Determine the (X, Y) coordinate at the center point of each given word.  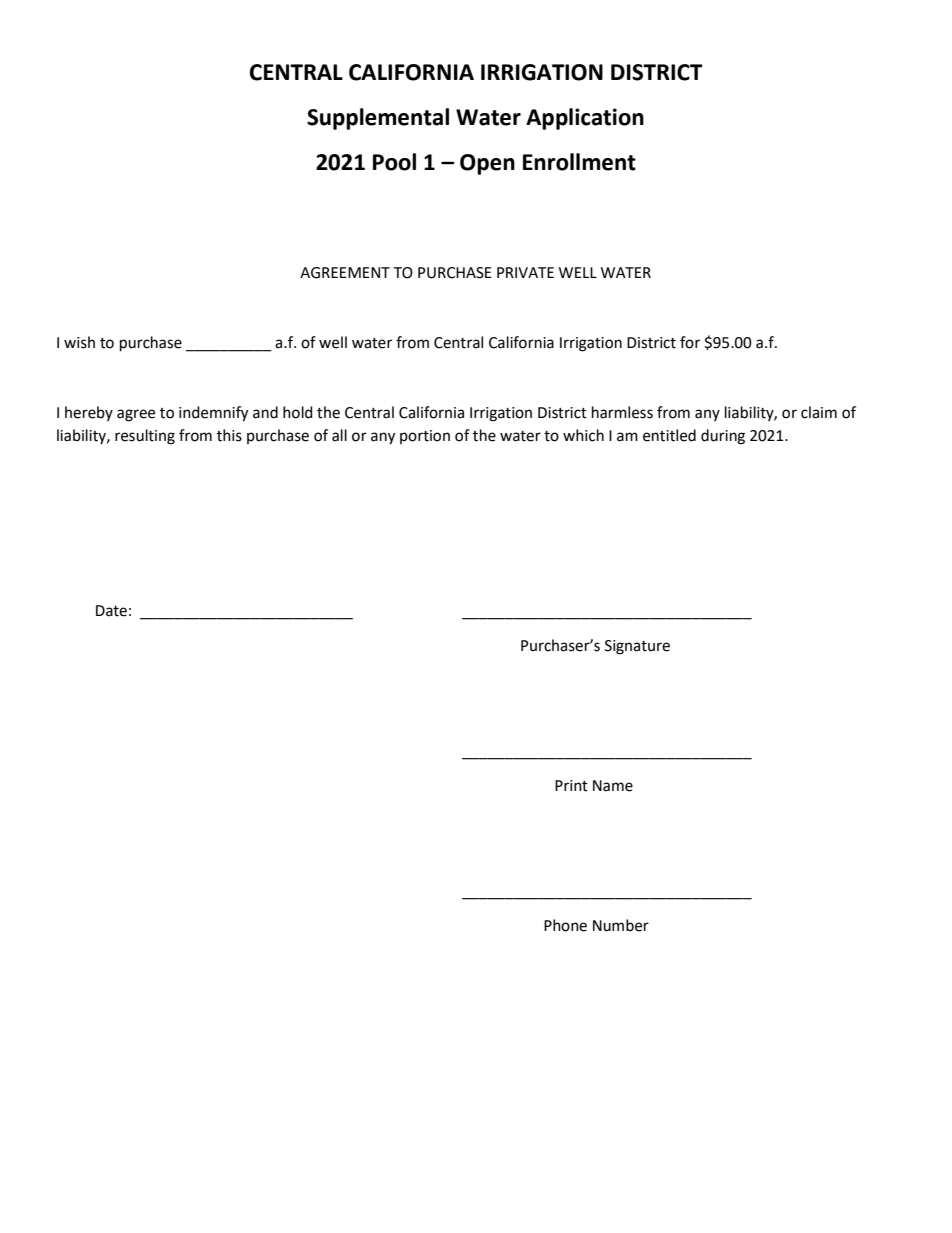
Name (613, 786)
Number (621, 925)
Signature (637, 647)
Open (487, 164)
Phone (565, 925)
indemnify (213, 414)
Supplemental (378, 119)
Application (585, 119)
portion (425, 437)
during (723, 437)
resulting (145, 437)
